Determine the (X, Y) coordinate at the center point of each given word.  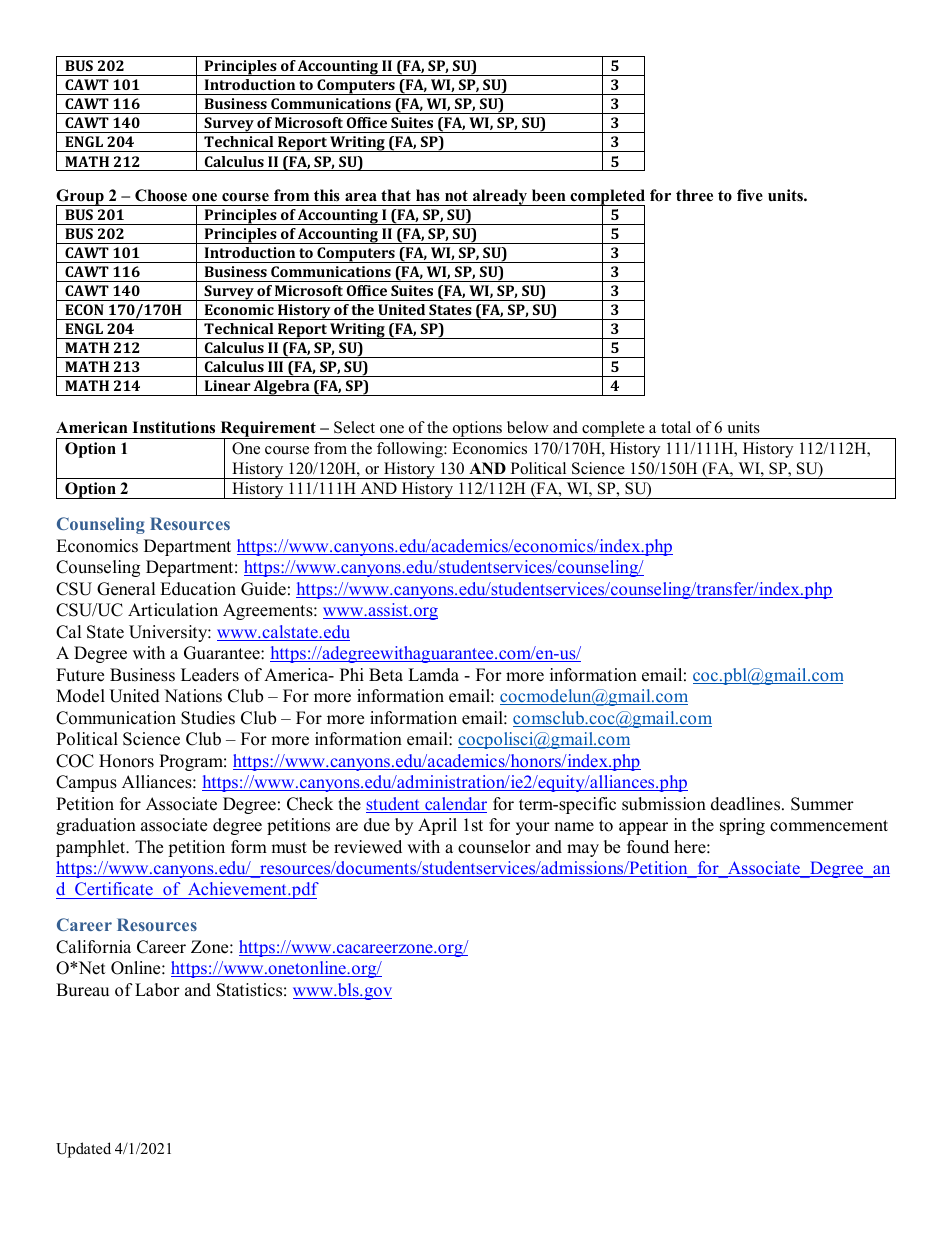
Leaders (210, 675)
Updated (83, 1150)
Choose (161, 195)
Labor (157, 990)
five (750, 195)
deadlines (747, 804)
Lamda (433, 675)
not (456, 196)
